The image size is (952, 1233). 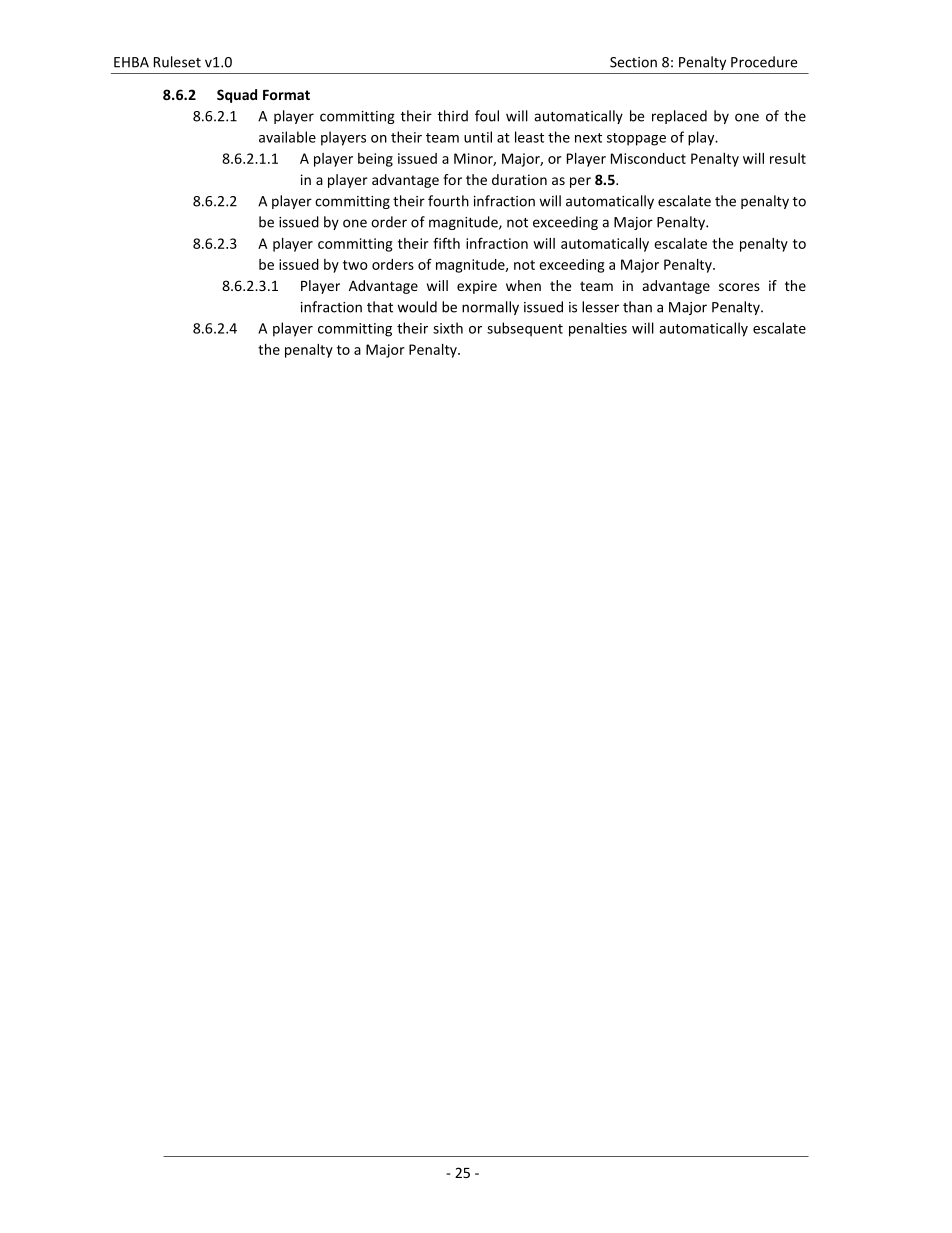 What do you see at coordinates (633, 62) in the screenshot?
I see `Section` at bounding box center [633, 62].
